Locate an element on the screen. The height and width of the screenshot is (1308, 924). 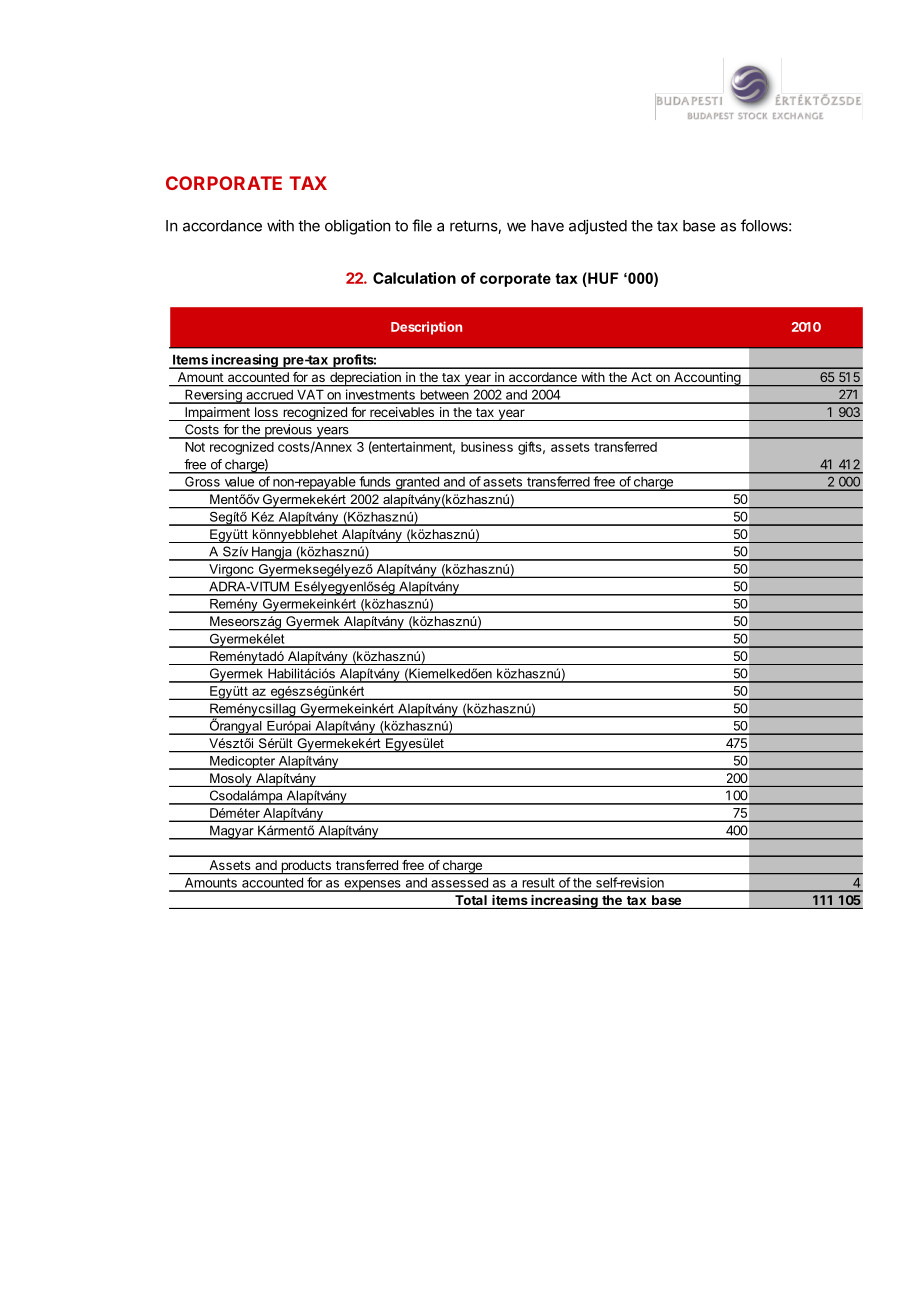
Accounting is located at coordinates (707, 379).
